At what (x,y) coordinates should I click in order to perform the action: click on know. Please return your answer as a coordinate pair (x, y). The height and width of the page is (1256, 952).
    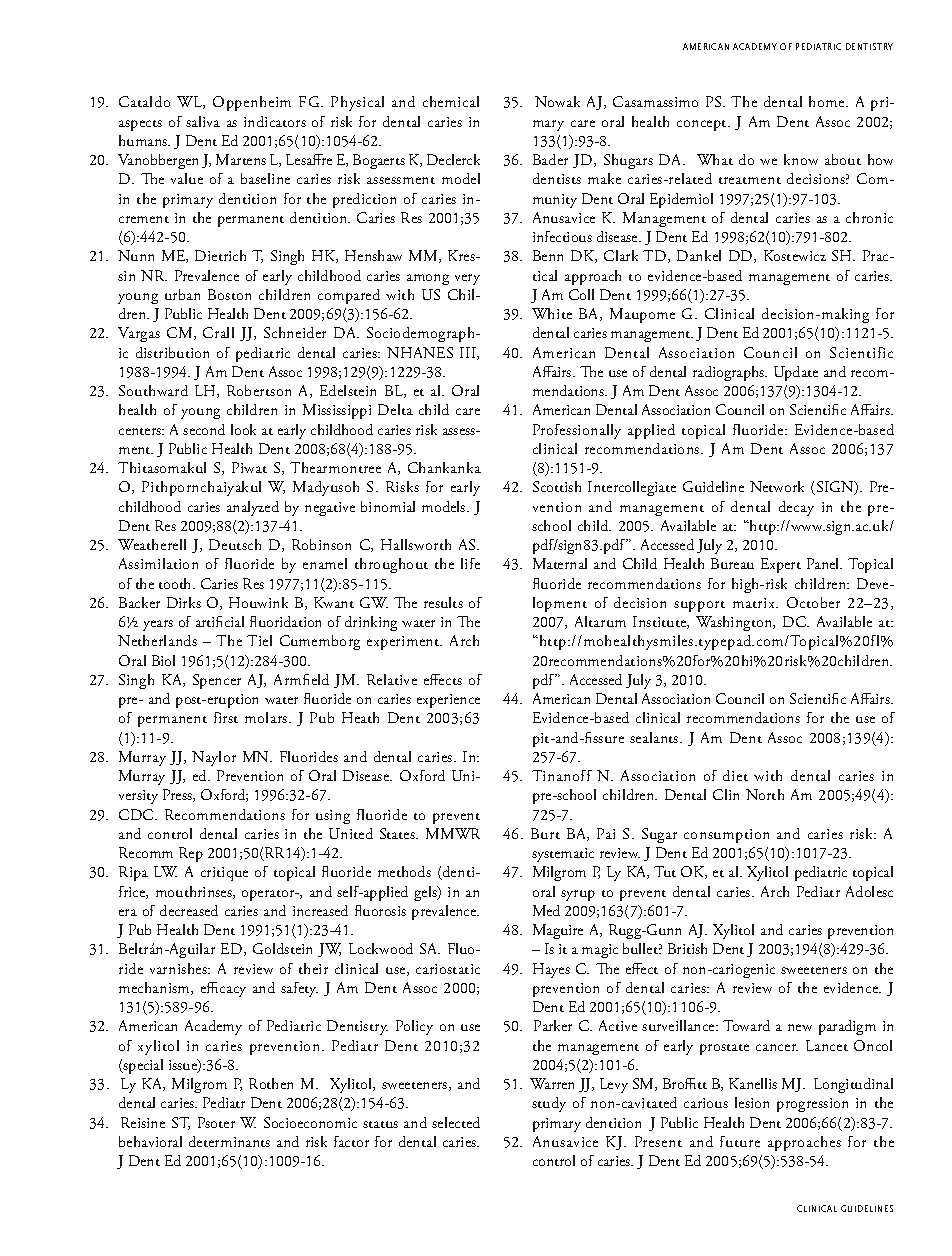
    Looking at the image, I should click on (801, 159).
